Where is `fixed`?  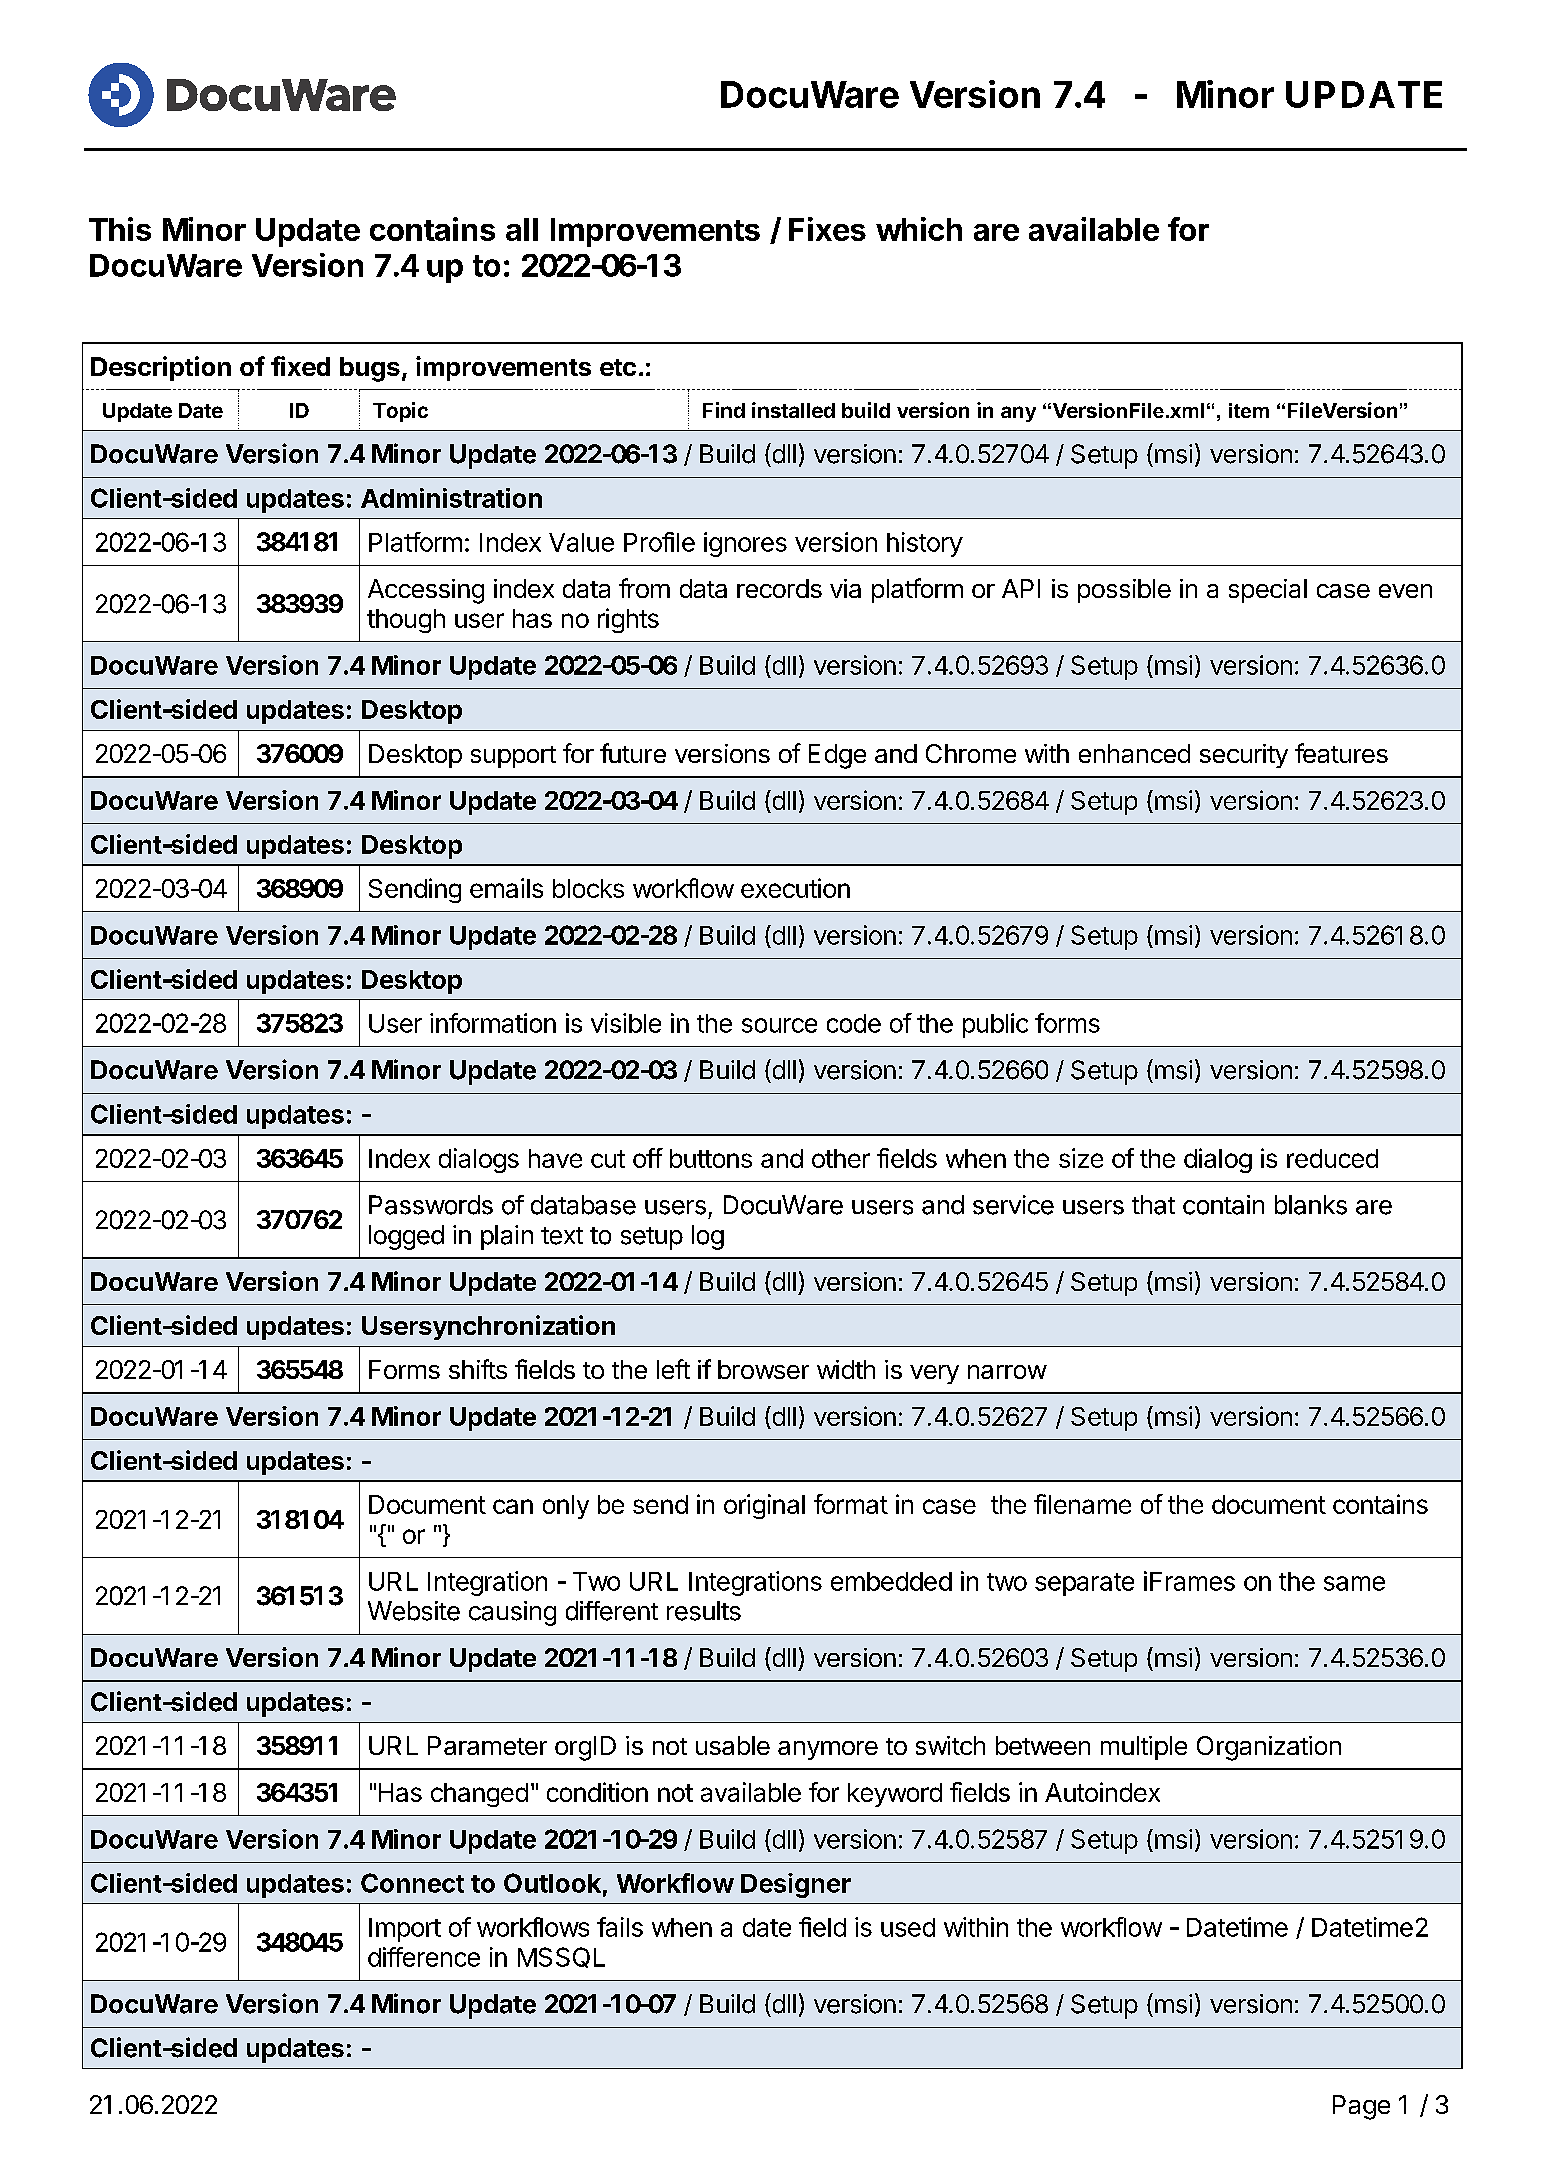 fixed is located at coordinates (300, 366).
